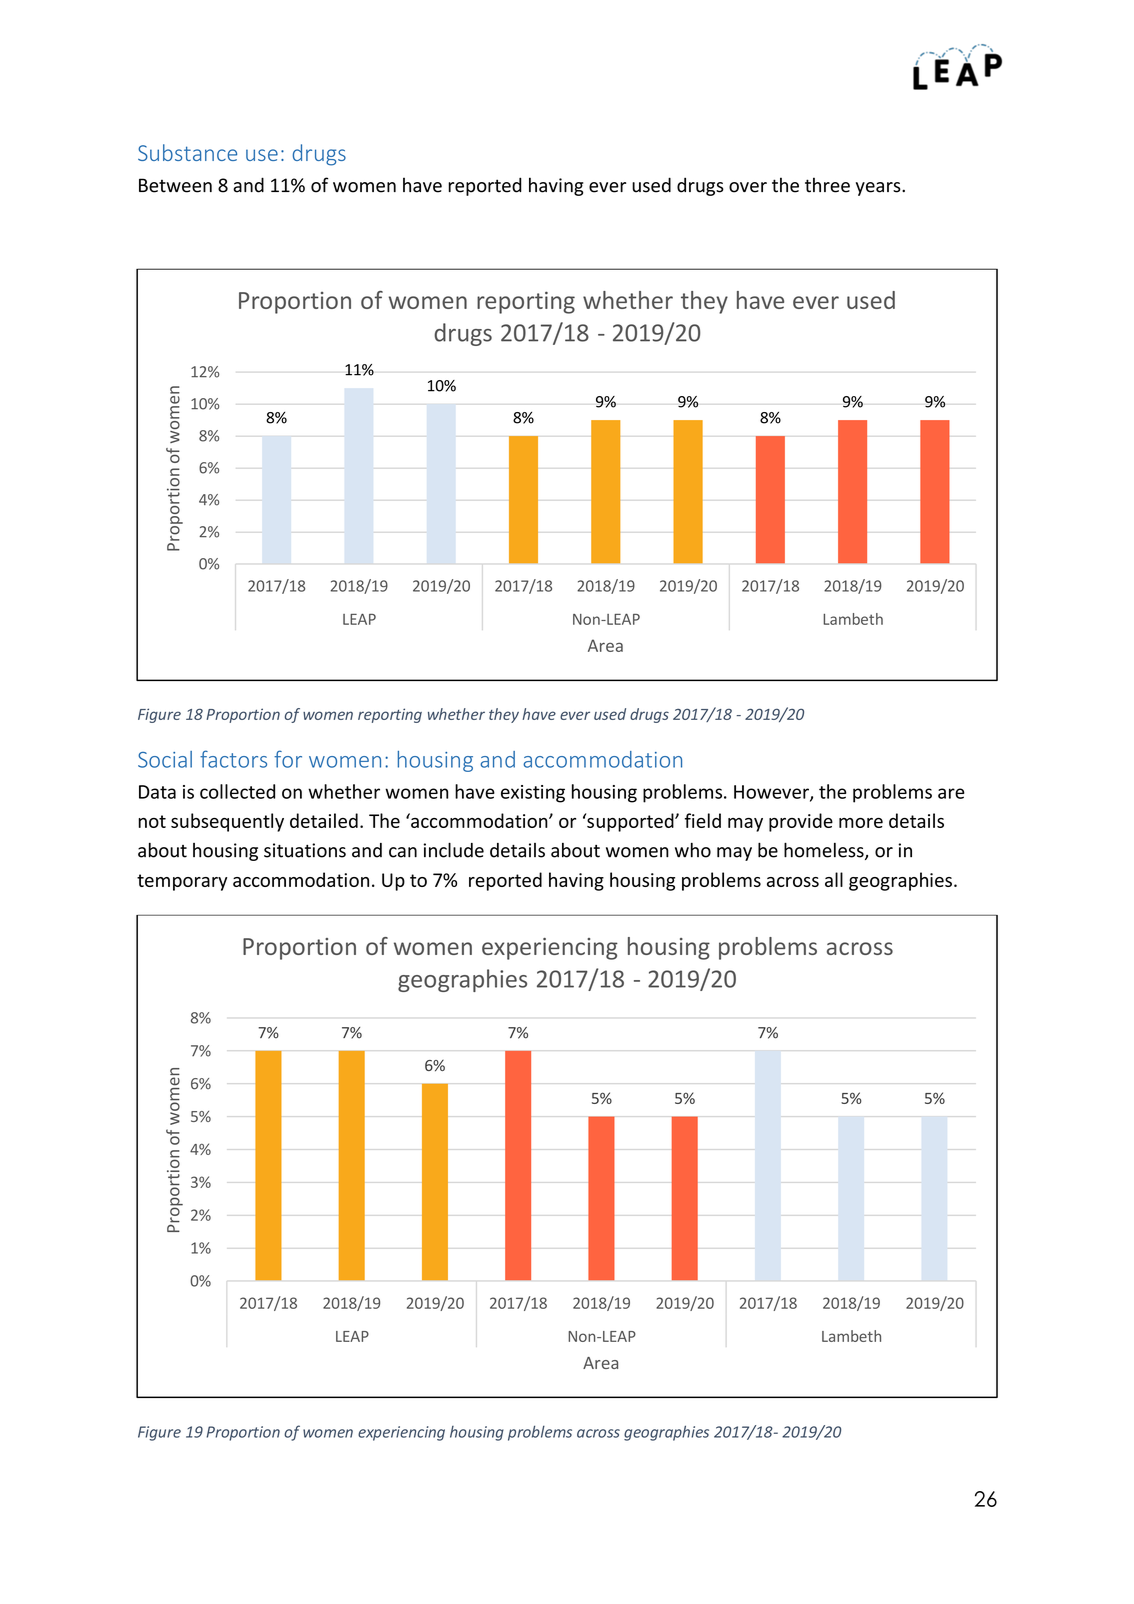  What do you see at coordinates (801, 822) in the image?
I see `provide` at bounding box center [801, 822].
